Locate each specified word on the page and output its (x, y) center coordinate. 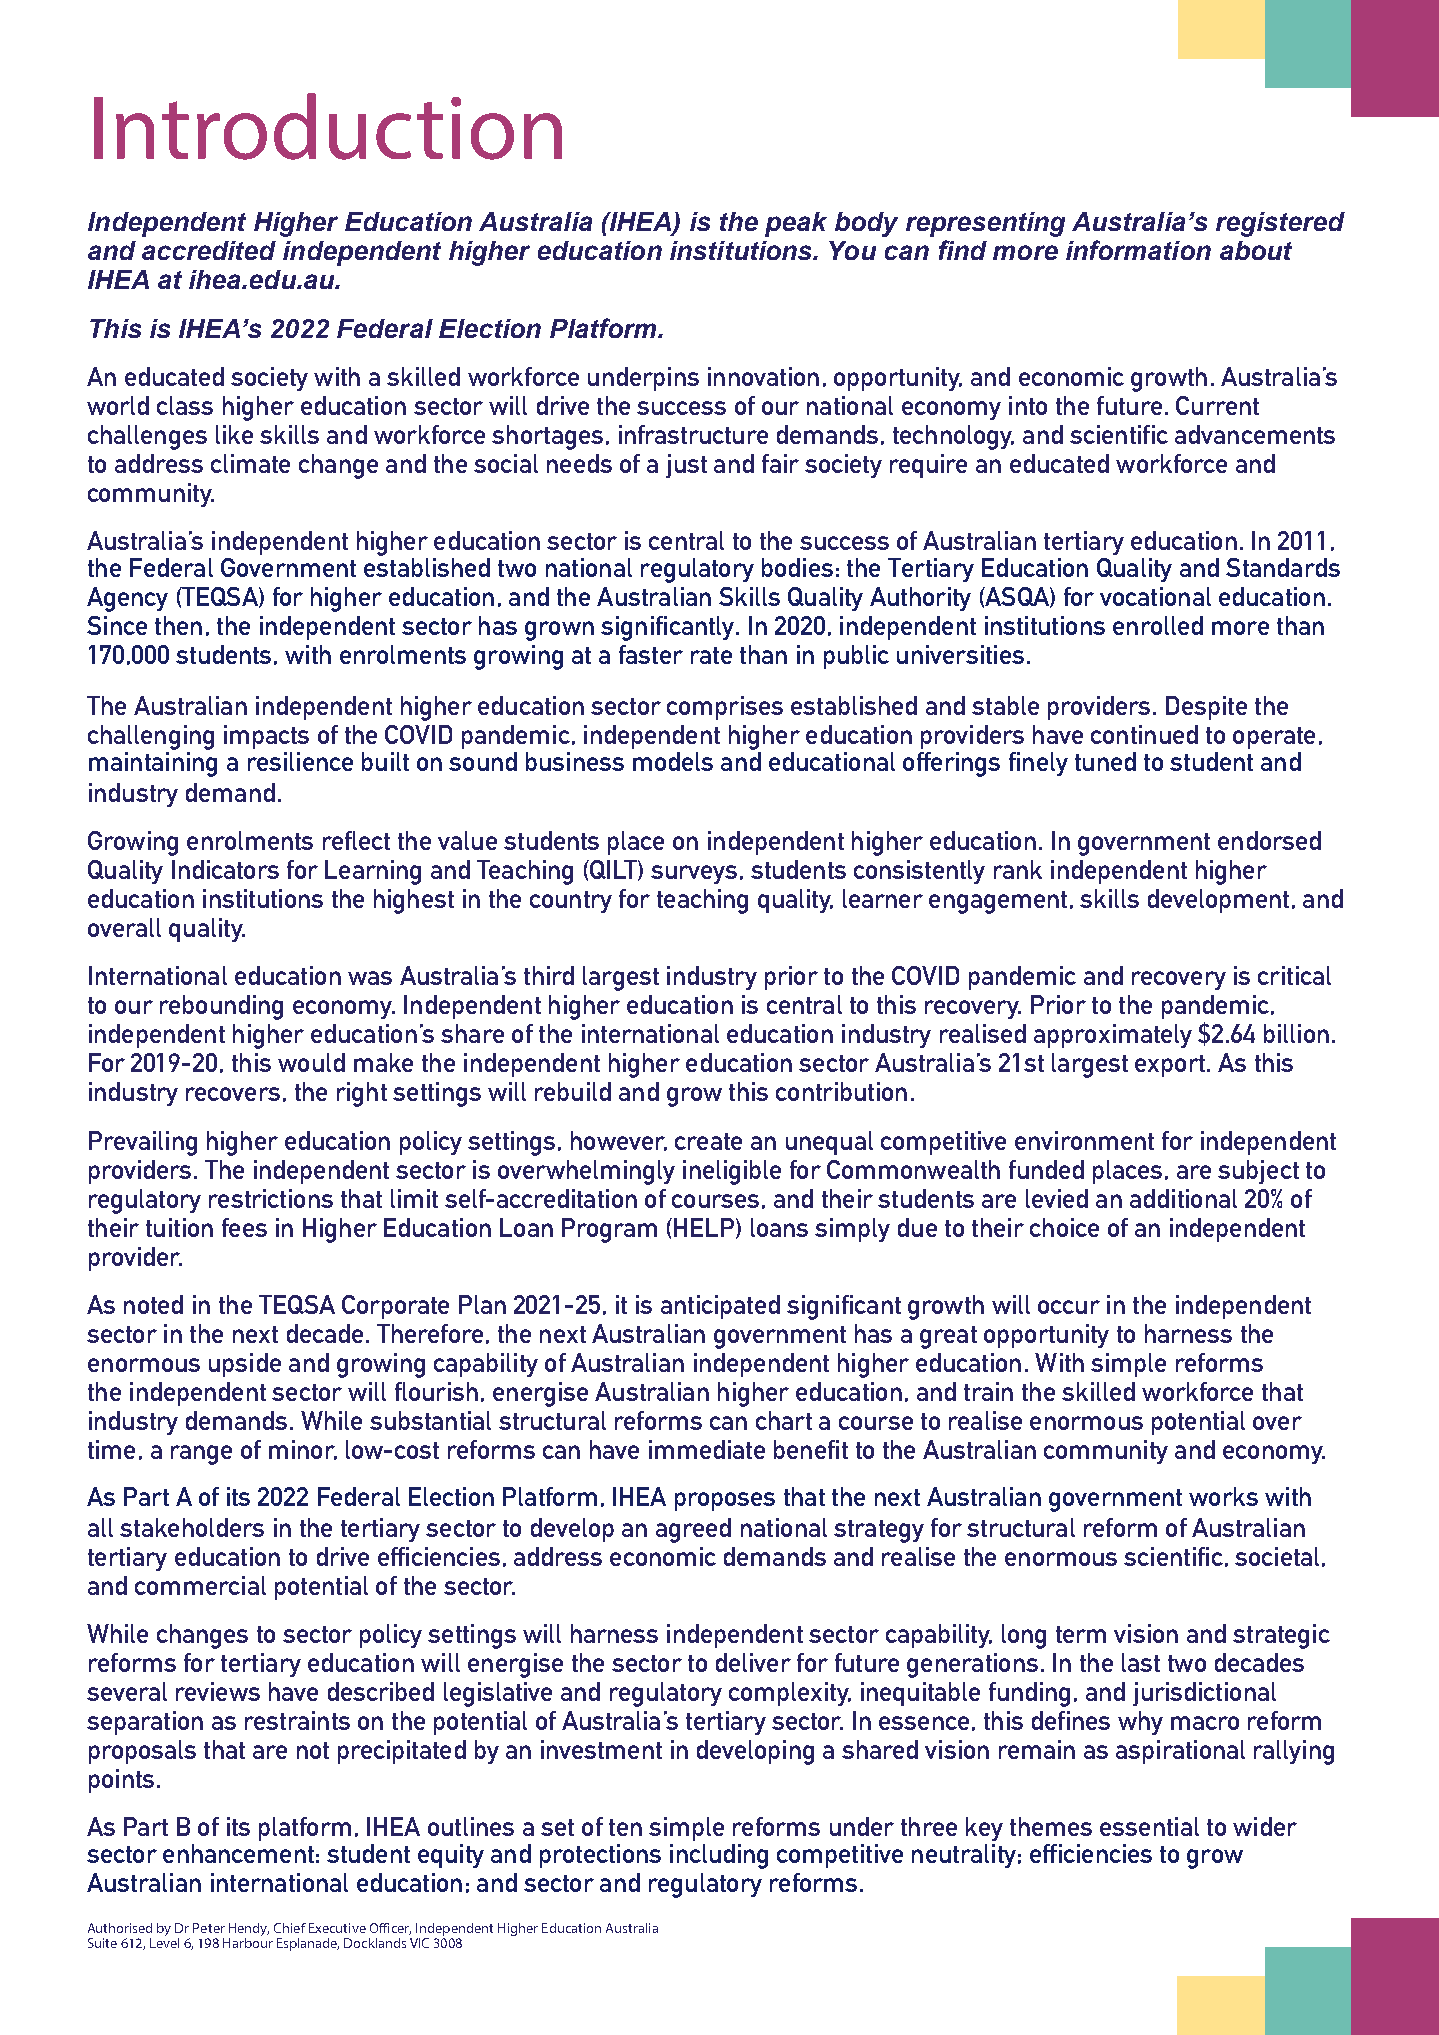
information (1138, 250)
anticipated (720, 1307)
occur (1069, 1307)
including (719, 1856)
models (673, 761)
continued (1144, 734)
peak (796, 224)
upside (245, 1365)
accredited (209, 250)
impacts (266, 737)
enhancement (238, 1853)
